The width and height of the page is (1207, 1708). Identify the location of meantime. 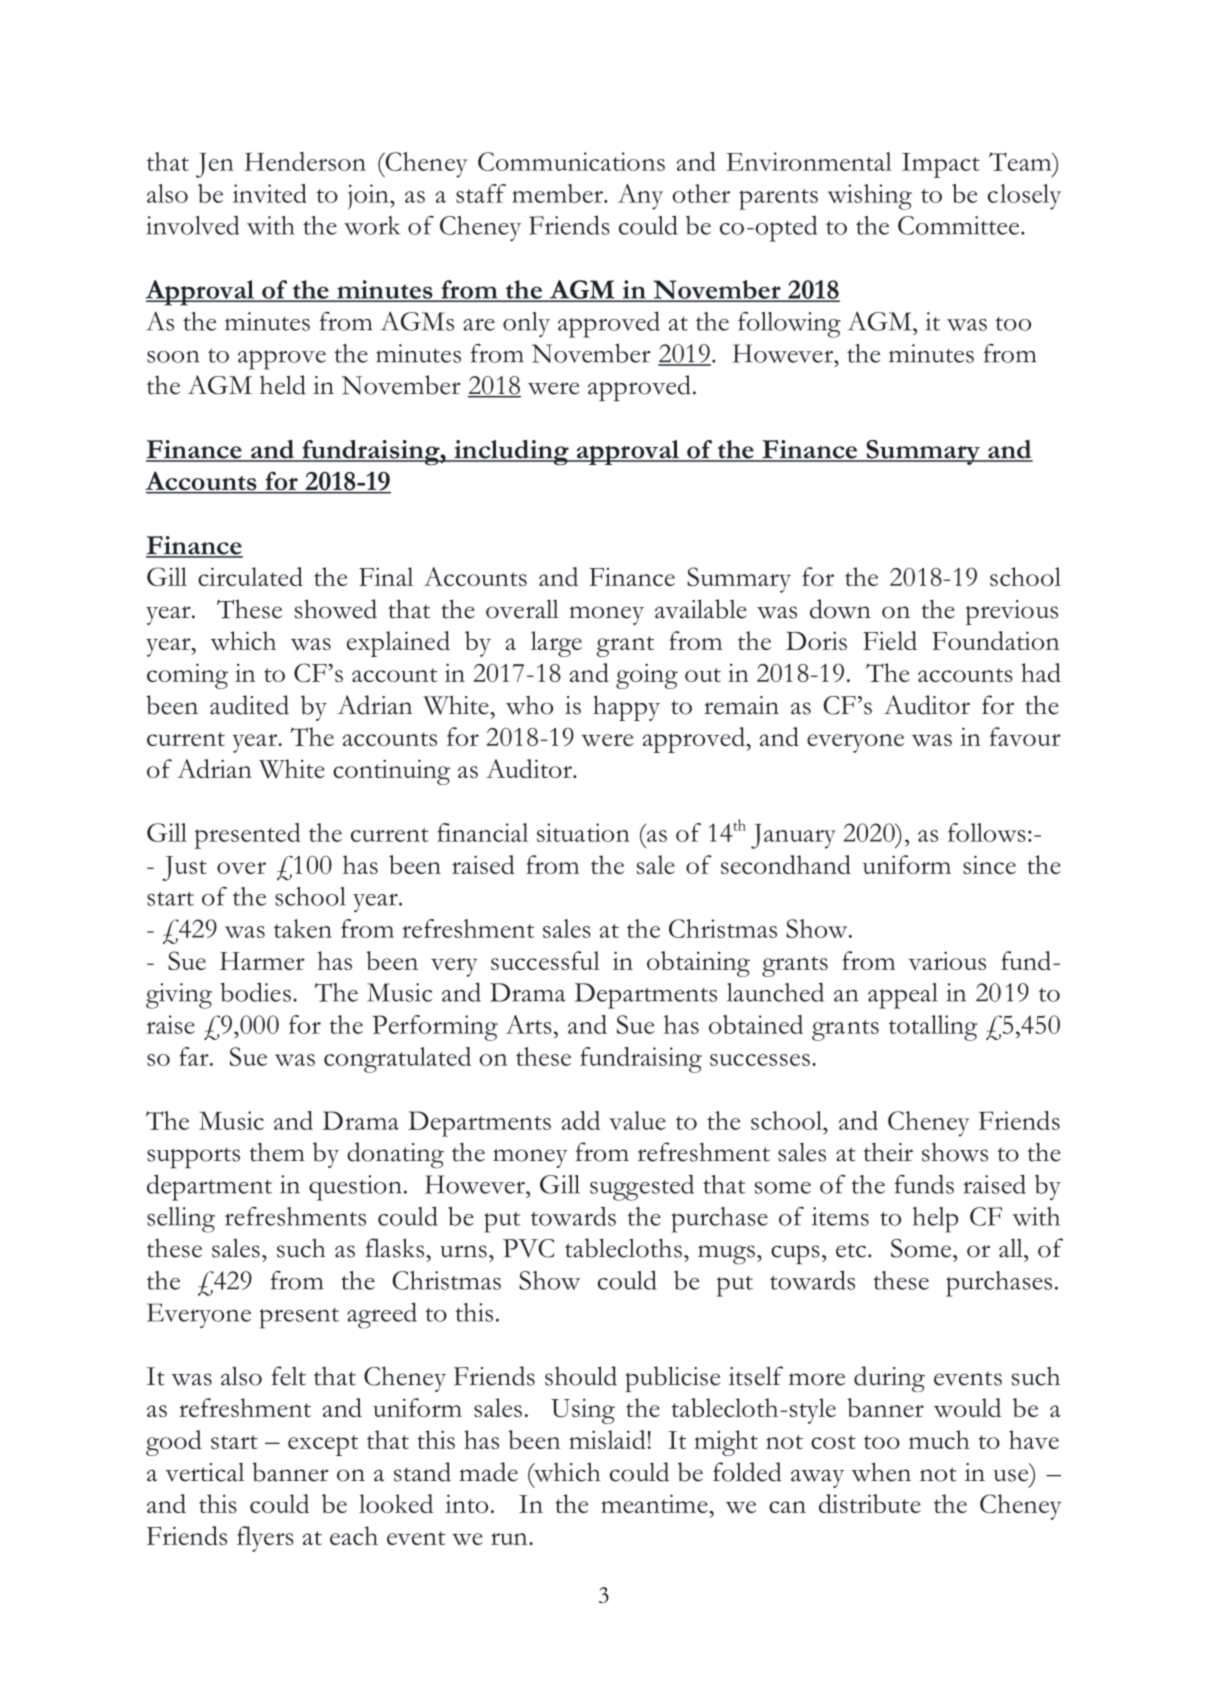
(655, 1503).
